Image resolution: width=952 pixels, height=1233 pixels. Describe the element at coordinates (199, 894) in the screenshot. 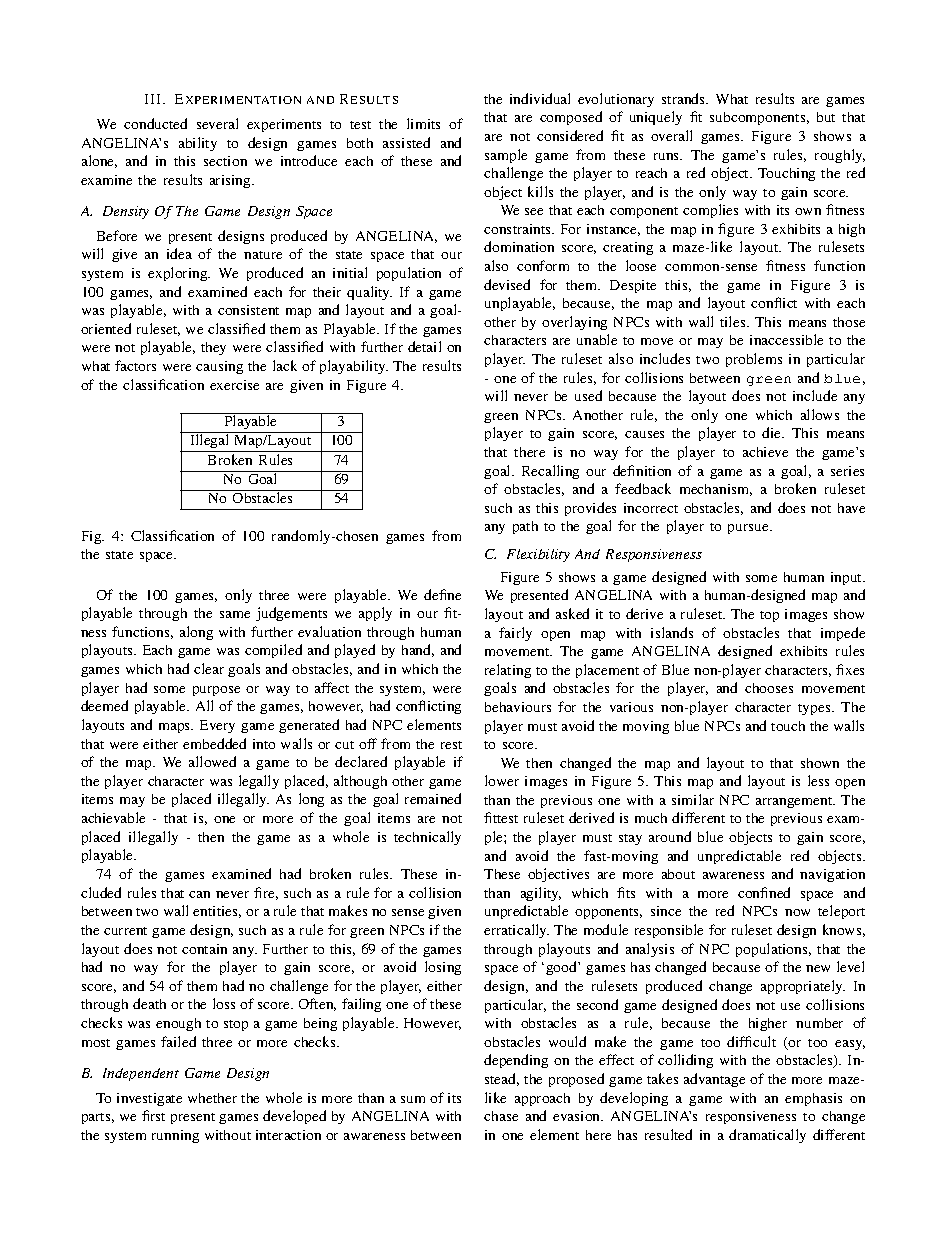

I see `can` at that location.
